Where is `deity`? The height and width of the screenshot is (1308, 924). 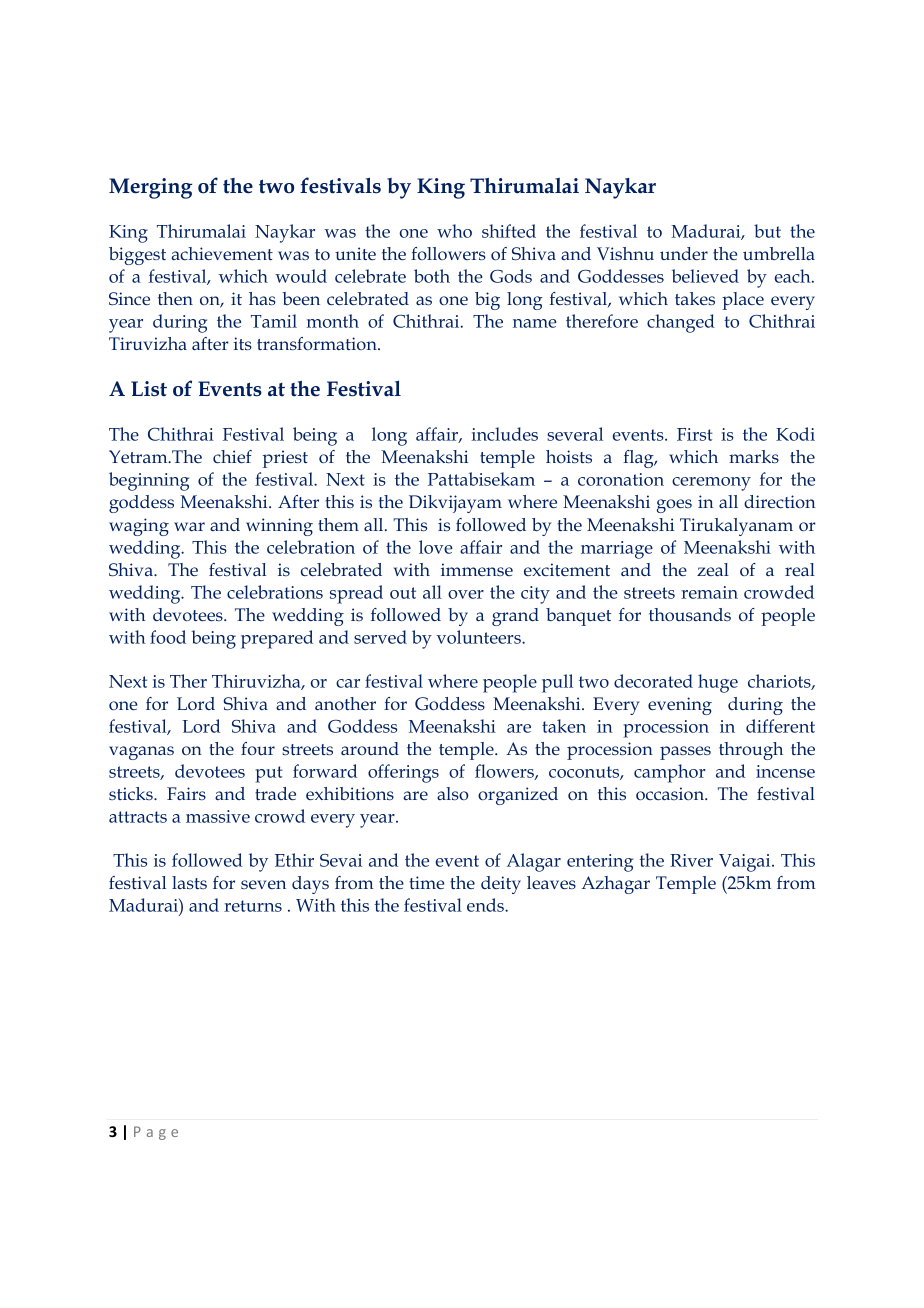
deity is located at coordinates (501, 885).
